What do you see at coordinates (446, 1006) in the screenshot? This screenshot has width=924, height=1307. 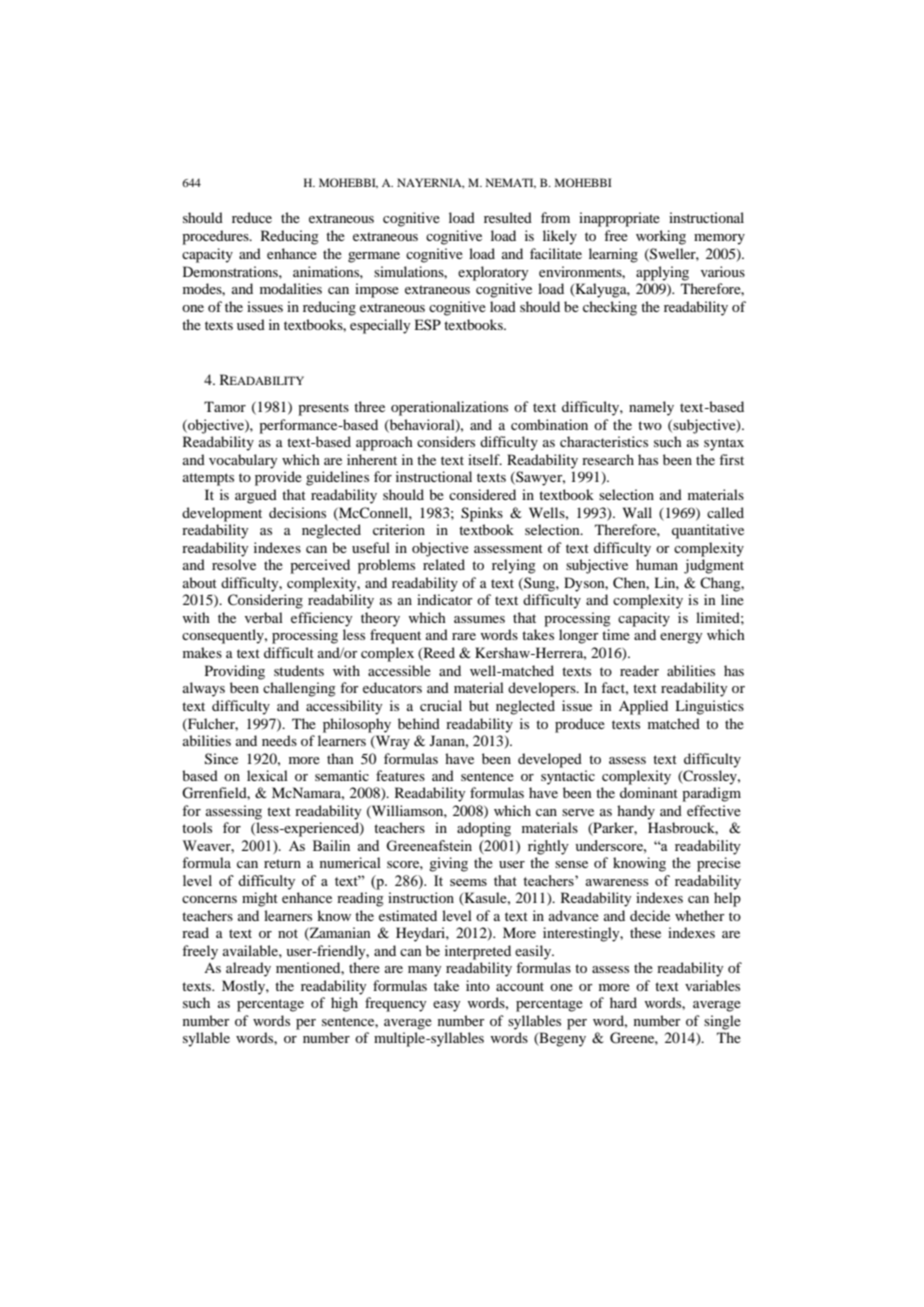 I see `easy` at bounding box center [446, 1006].
